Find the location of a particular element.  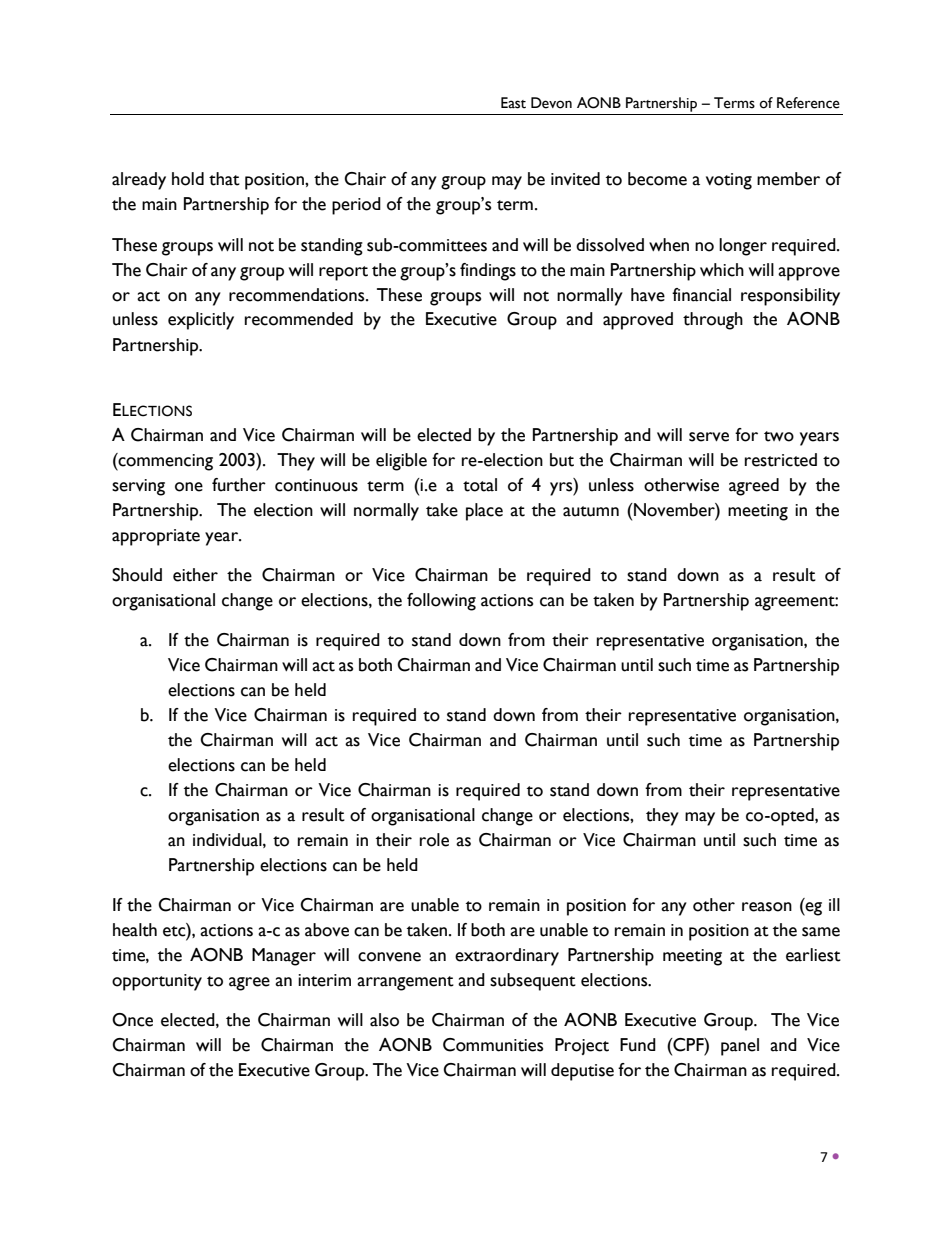

restricted is located at coordinates (781, 460).
